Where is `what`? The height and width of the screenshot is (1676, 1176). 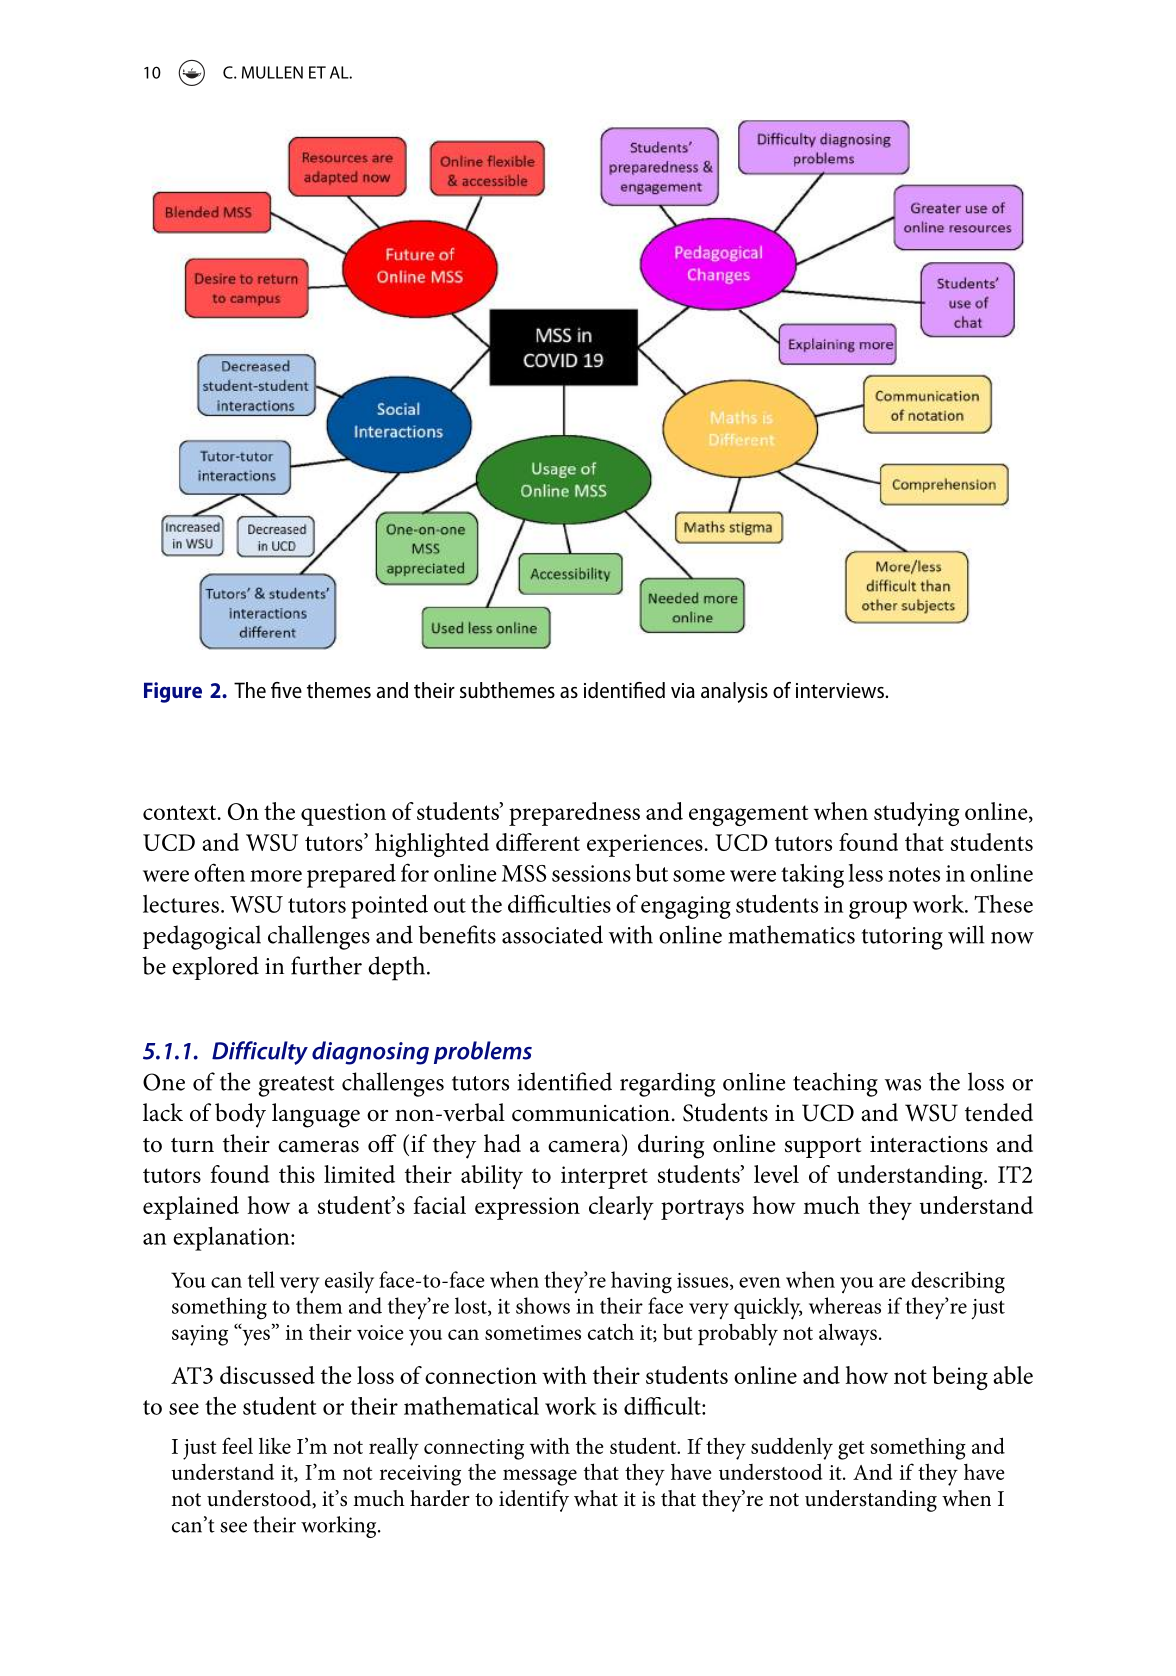
what is located at coordinates (596, 1498).
